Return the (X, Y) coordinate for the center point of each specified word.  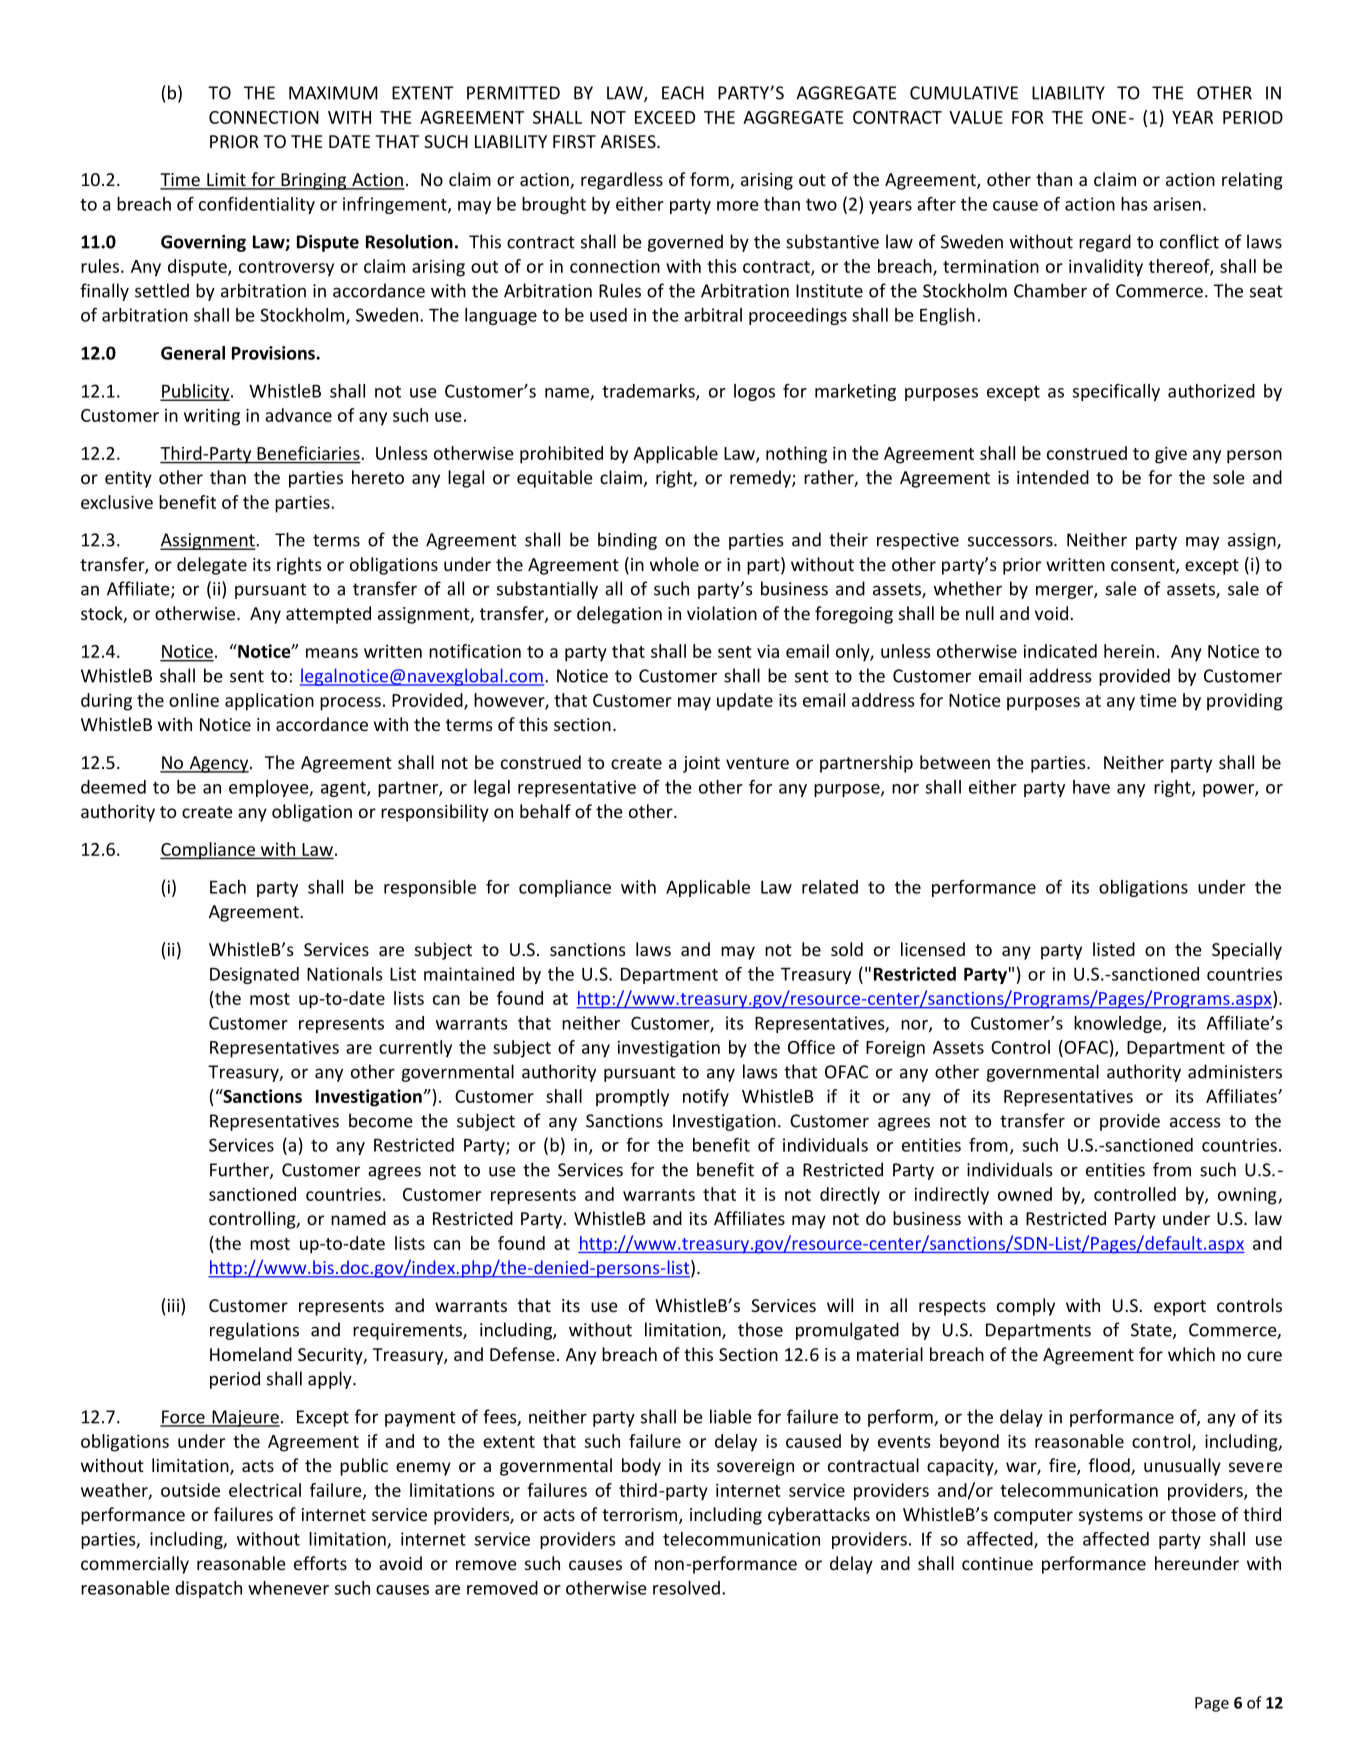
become (381, 1120)
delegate (212, 566)
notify (706, 1098)
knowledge (1119, 1024)
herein (1129, 651)
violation (722, 613)
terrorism (641, 1516)
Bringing (314, 181)
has (1134, 204)
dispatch (208, 1589)
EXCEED (665, 117)
